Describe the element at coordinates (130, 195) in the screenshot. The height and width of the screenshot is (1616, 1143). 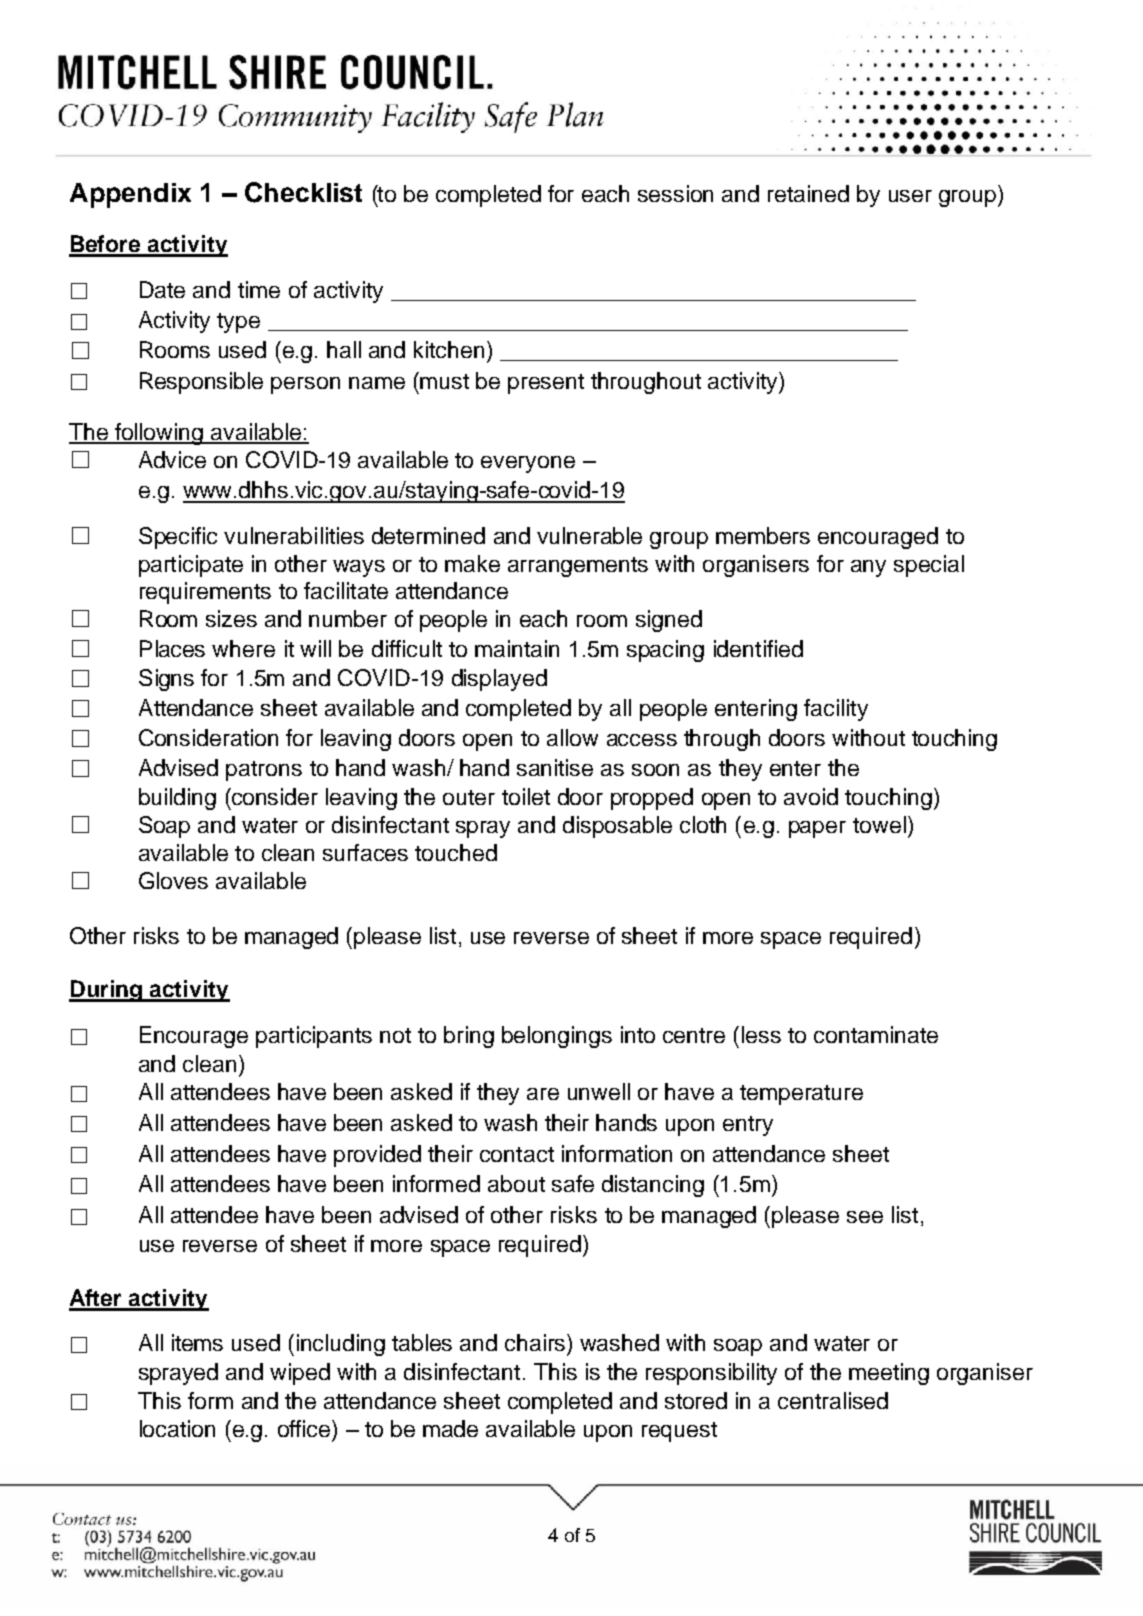
I see `Appendix` at that location.
